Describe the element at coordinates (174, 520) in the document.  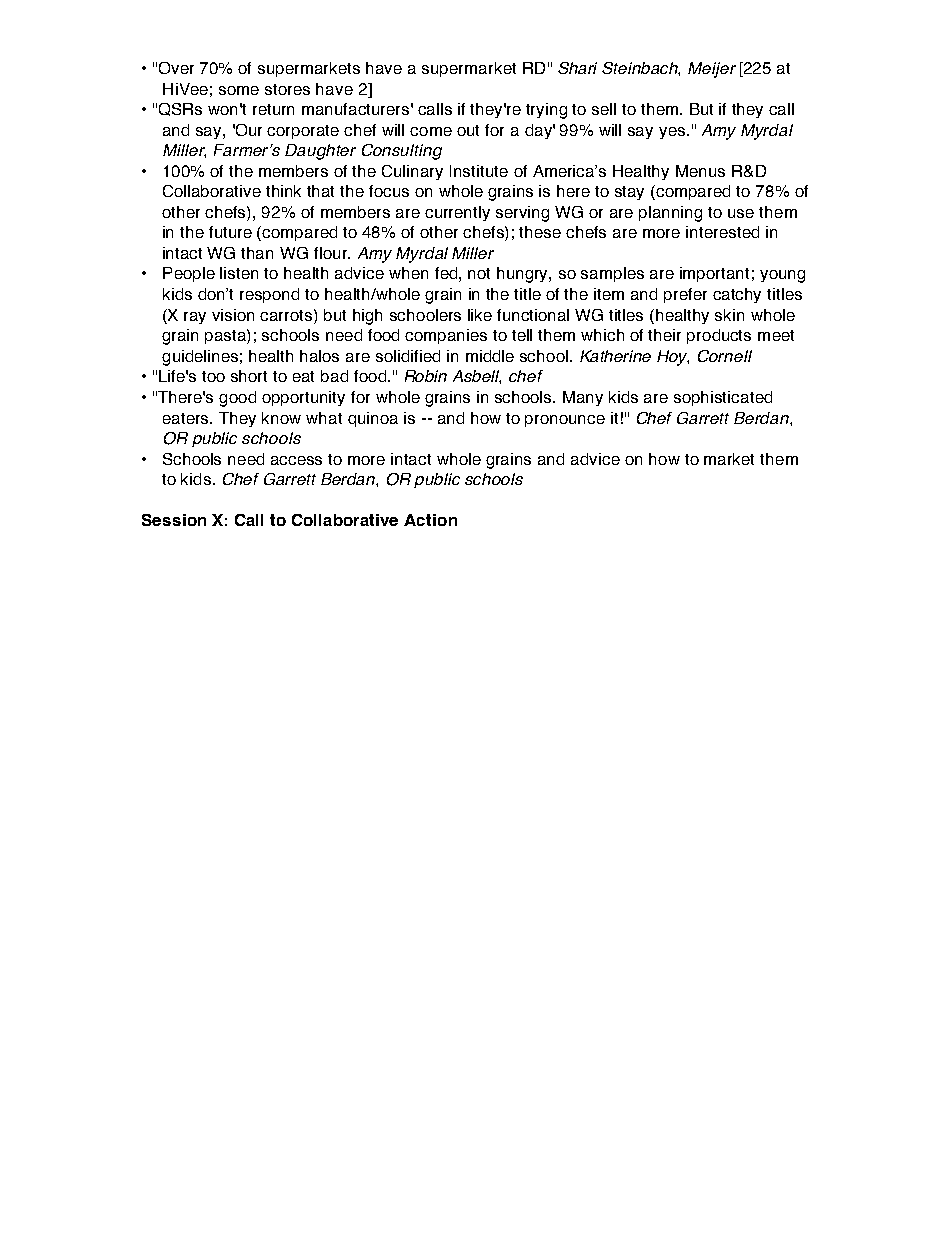
I see `Session` at that location.
